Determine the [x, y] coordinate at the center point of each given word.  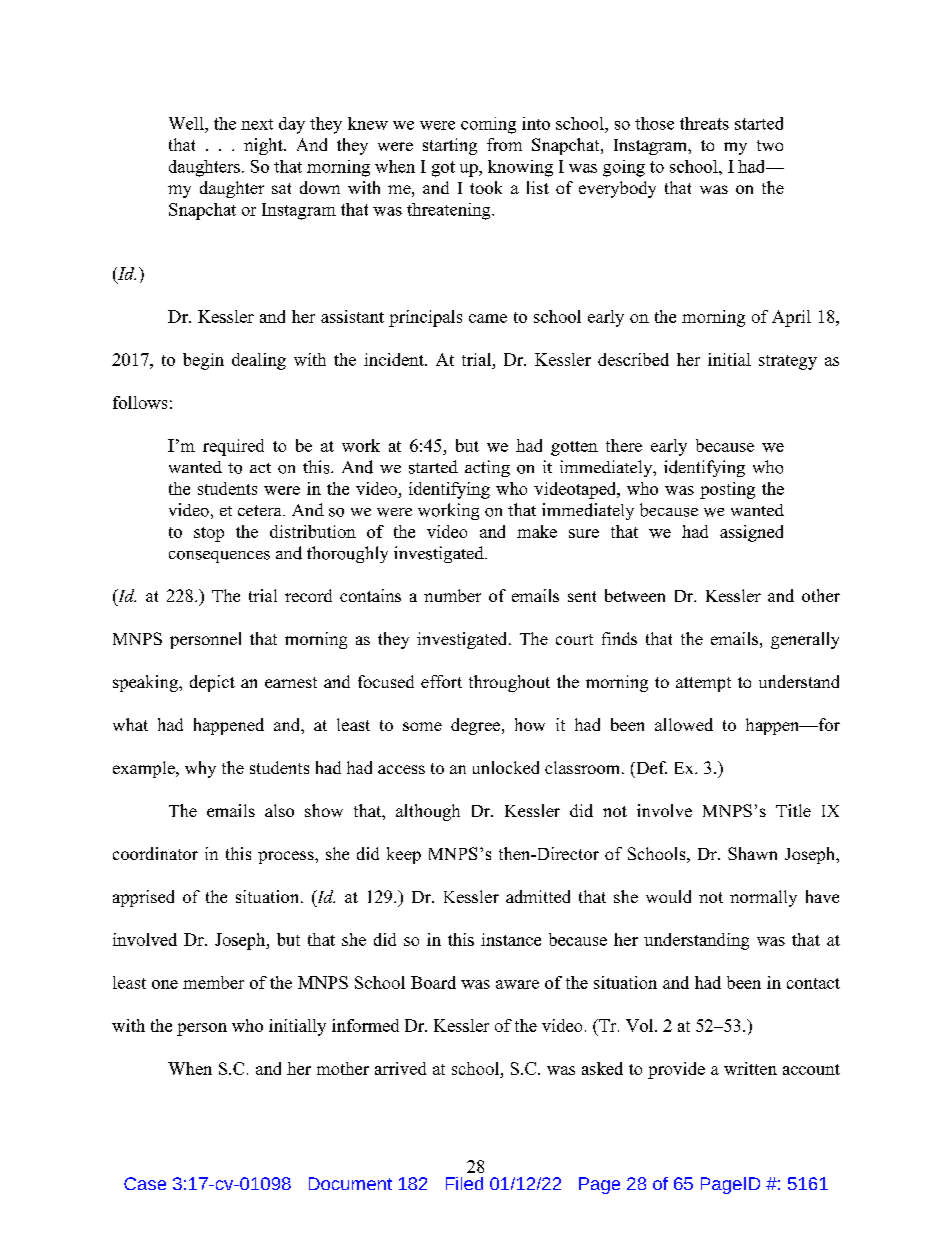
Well [187, 123]
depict [212, 683]
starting [450, 146]
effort [441, 681]
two [770, 145]
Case [145, 1183]
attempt [703, 684]
